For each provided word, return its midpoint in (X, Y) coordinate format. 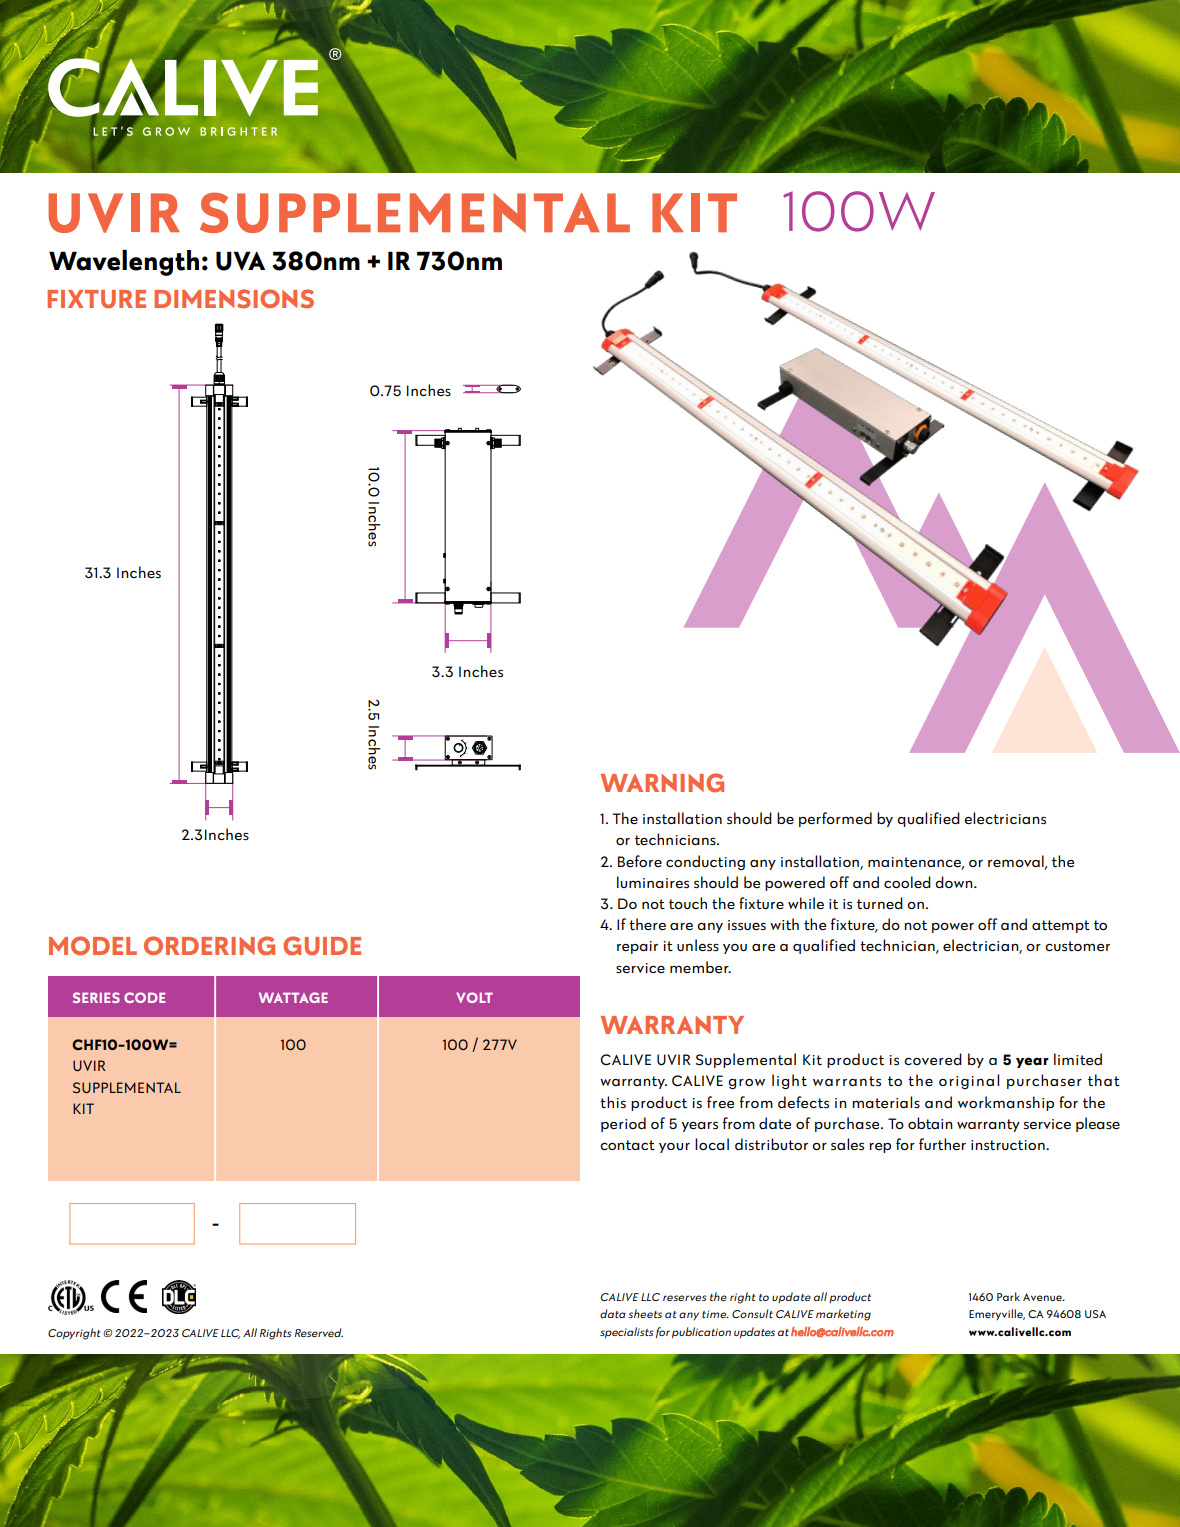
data (613, 1313)
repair (637, 947)
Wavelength (124, 262)
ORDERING (209, 946)
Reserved (319, 1332)
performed (835, 819)
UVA (240, 261)
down (955, 882)
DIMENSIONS (234, 299)
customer (1077, 946)
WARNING (662, 783)
